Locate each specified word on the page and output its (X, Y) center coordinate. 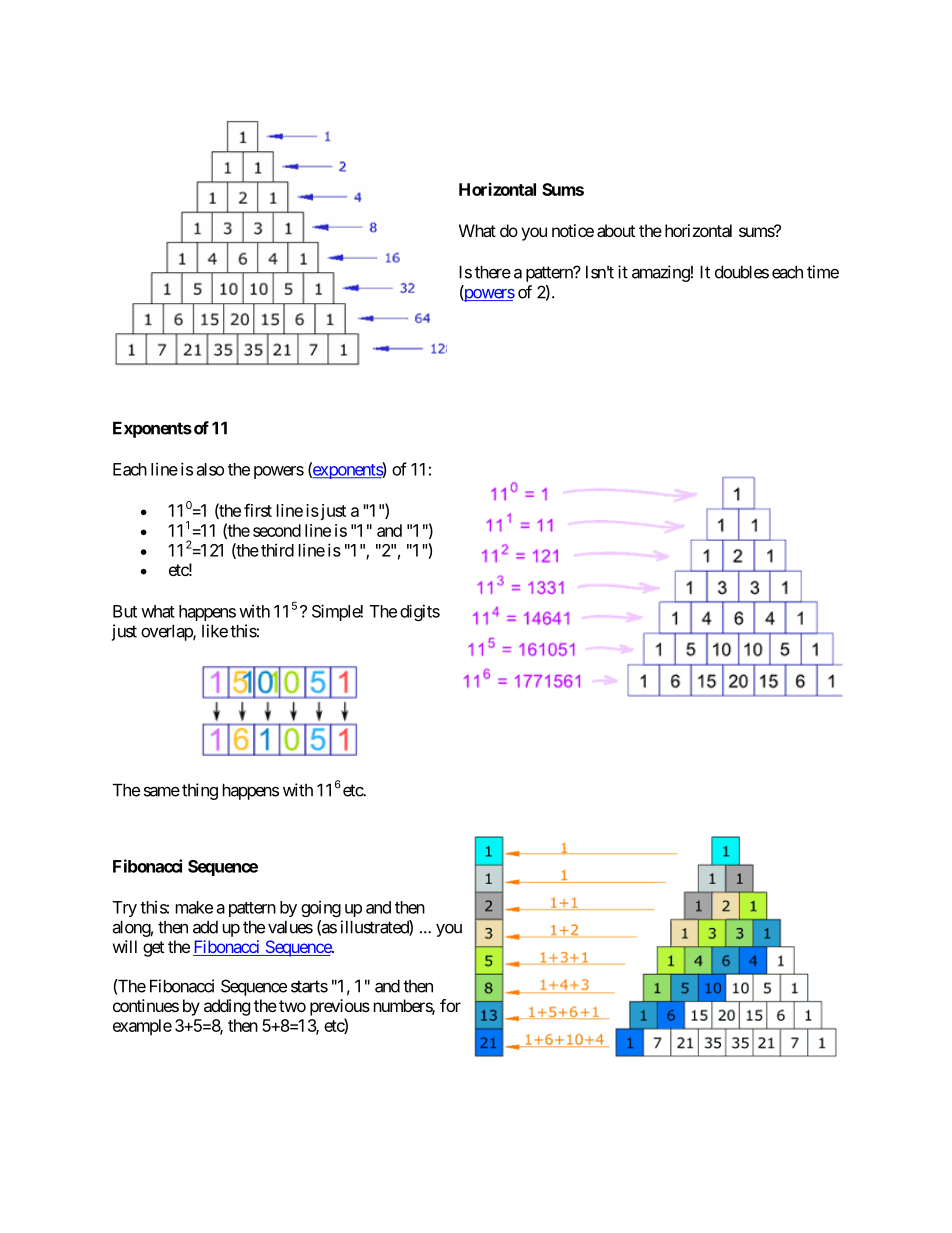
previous (340, 1007)
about (616, 230)
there (493, 272)
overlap (167, 632)
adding (227, 1007)
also (210, 469)
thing (200, 791)
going (321, 908)
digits (420, 612)
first (258, 510)
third (277, 550)
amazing (661, 273)
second (277, 530)
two (292, 1006)
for (450, 1005)
